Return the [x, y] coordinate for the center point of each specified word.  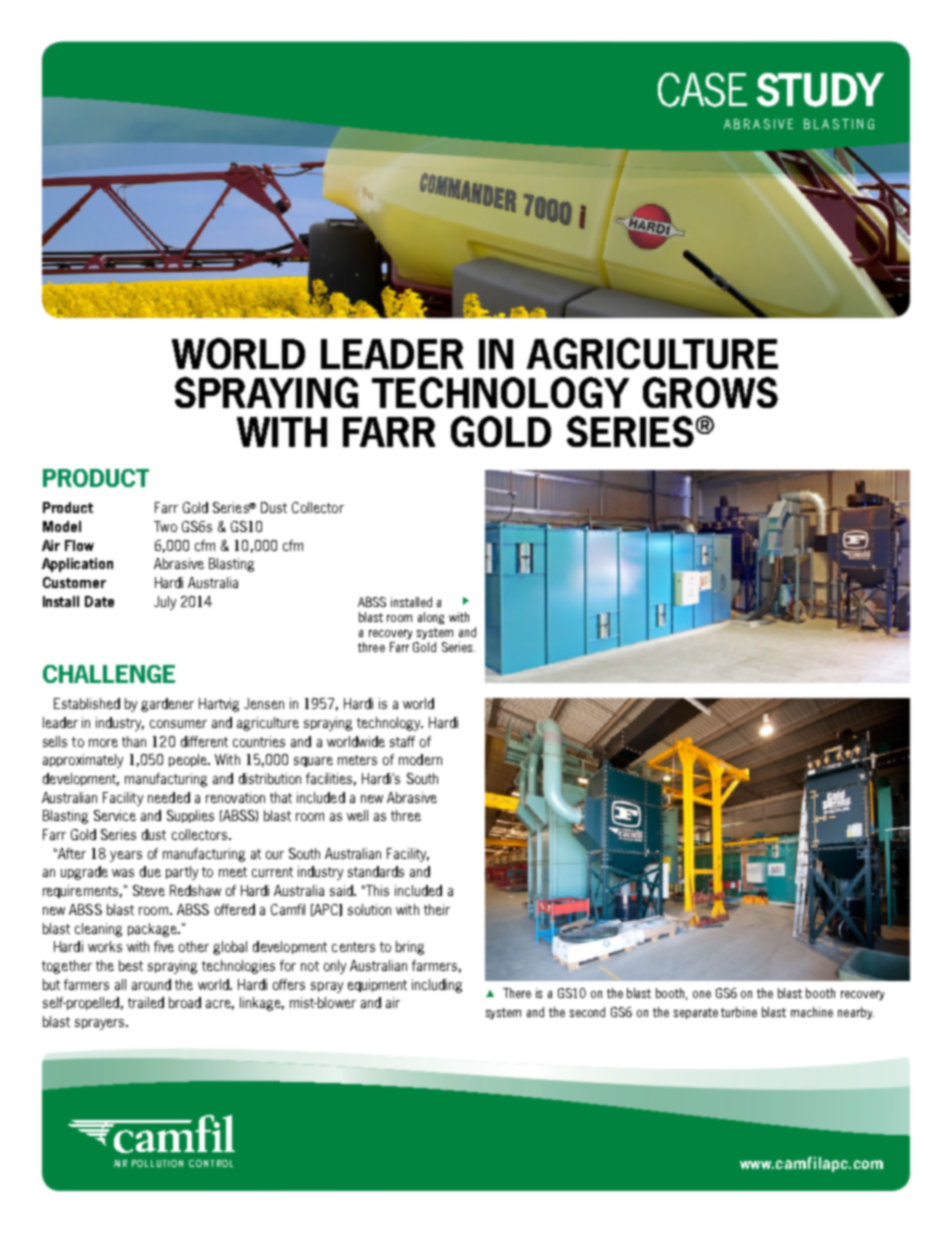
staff [402, 741]
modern [420, 759]
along [431, 618]
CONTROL [211, 1163]
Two [165, 526]
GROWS [710, 392]
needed [169, 797]
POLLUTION [157, 1163]
